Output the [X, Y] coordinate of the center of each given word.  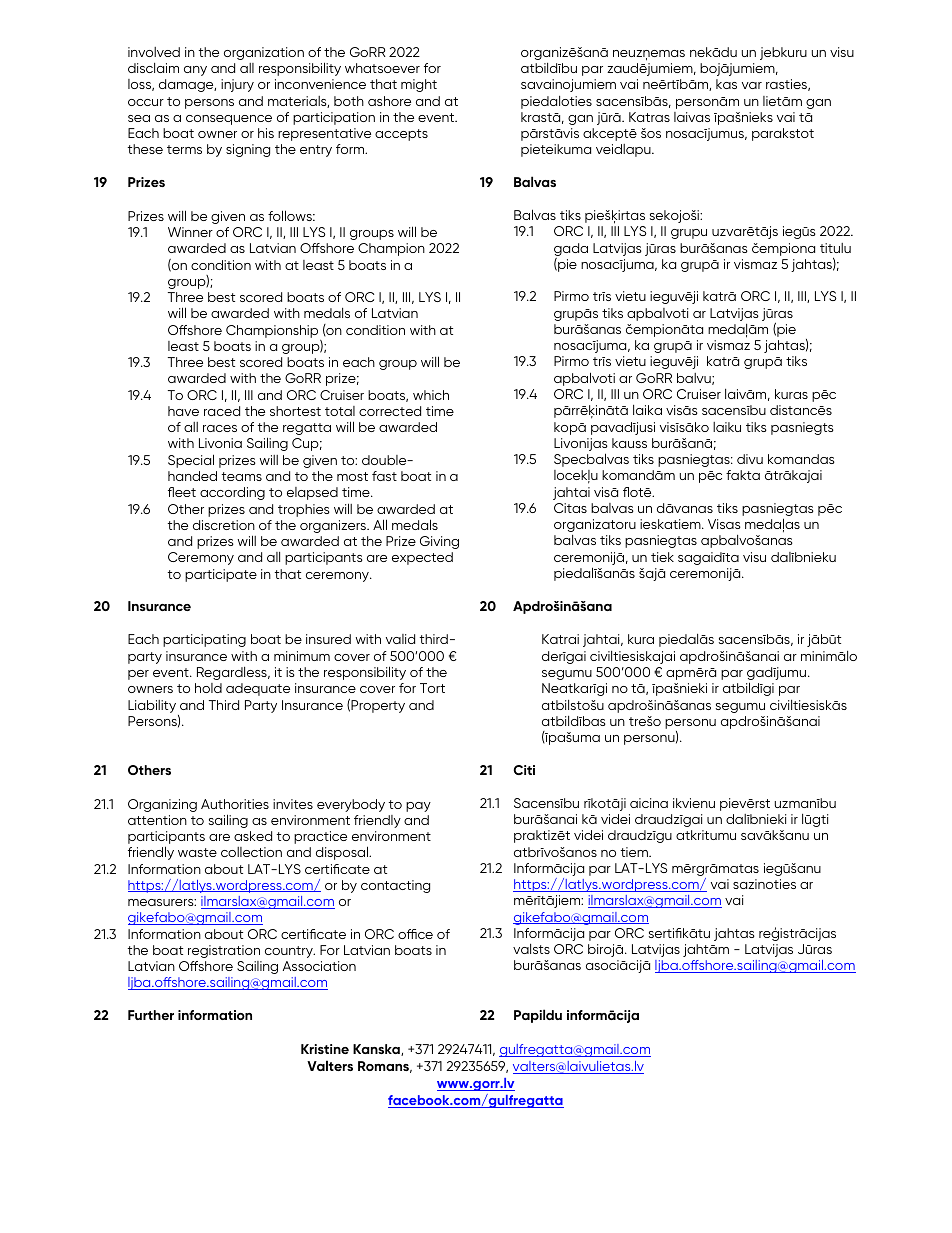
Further [151, 1015]
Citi [524, 770]
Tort [432, 688]
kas [726, 84]
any [195, 71]
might [419, 85]
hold [208, 688]
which [431, 395]
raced [222, 411]
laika [647, 410]
